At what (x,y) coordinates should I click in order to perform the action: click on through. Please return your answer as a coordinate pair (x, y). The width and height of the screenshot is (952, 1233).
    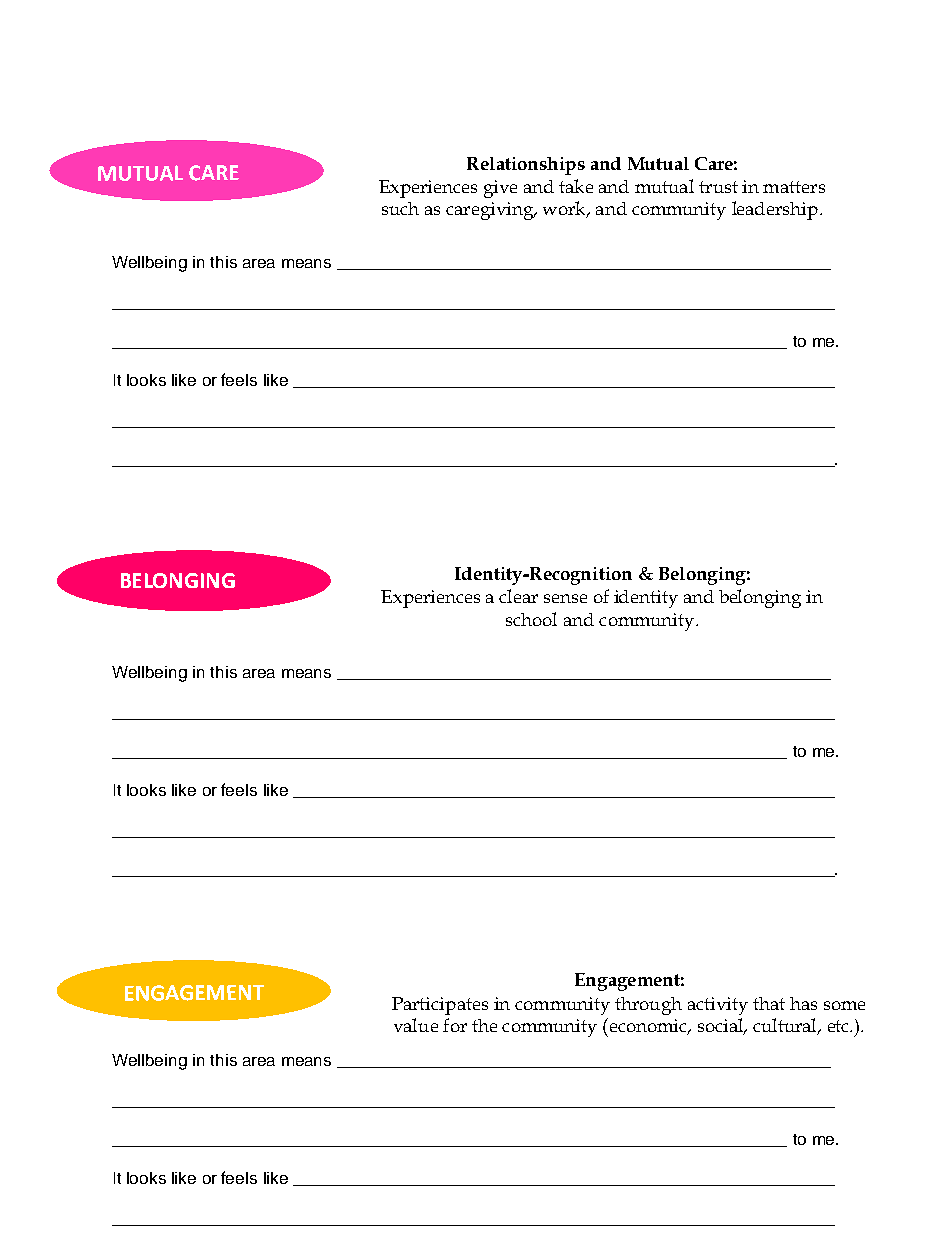
    Looking at the image, I should click on (648, 1006).
